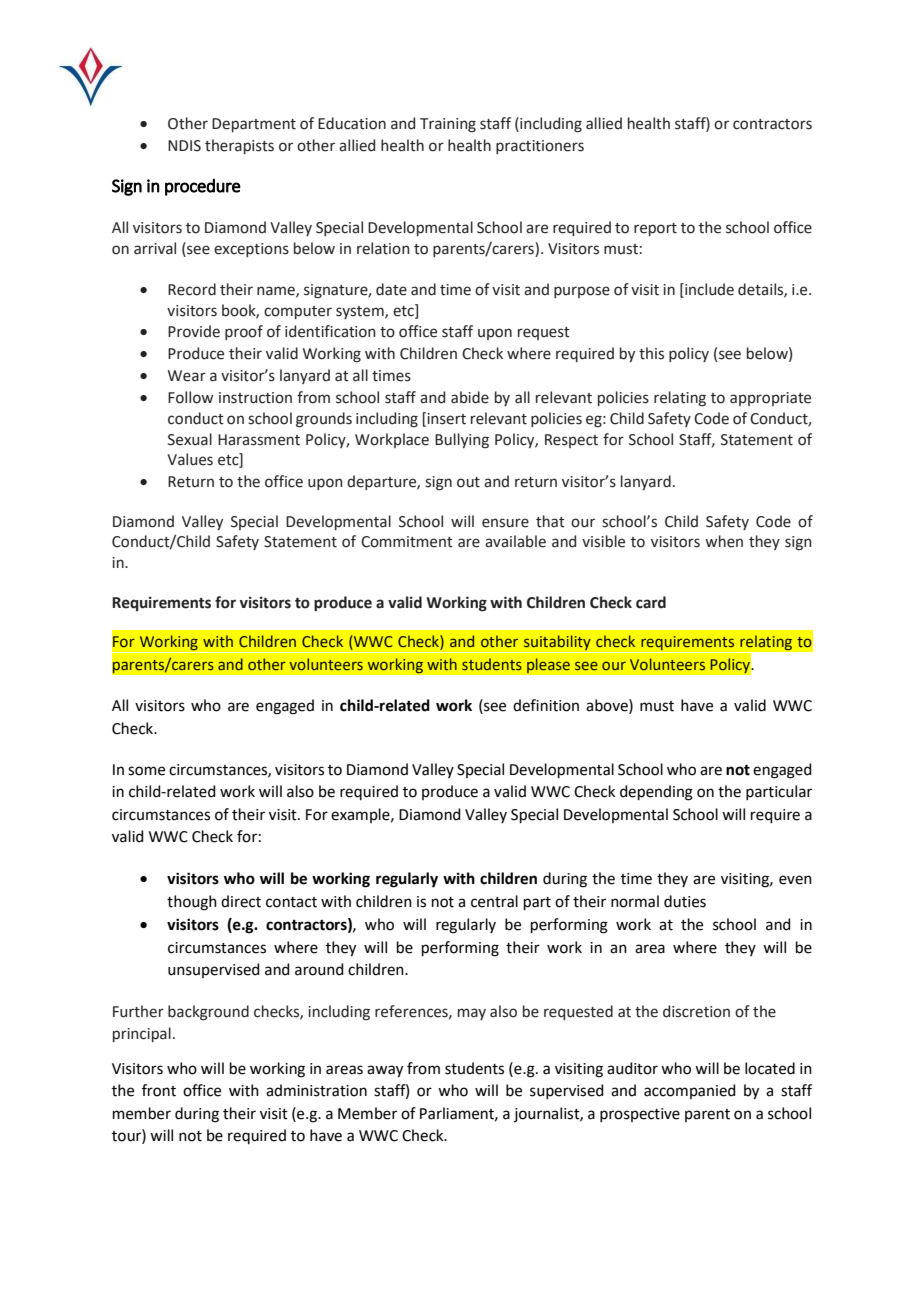 The width and height of the page is (924, 1308). I want to click on Provide, so click(194, 331).
